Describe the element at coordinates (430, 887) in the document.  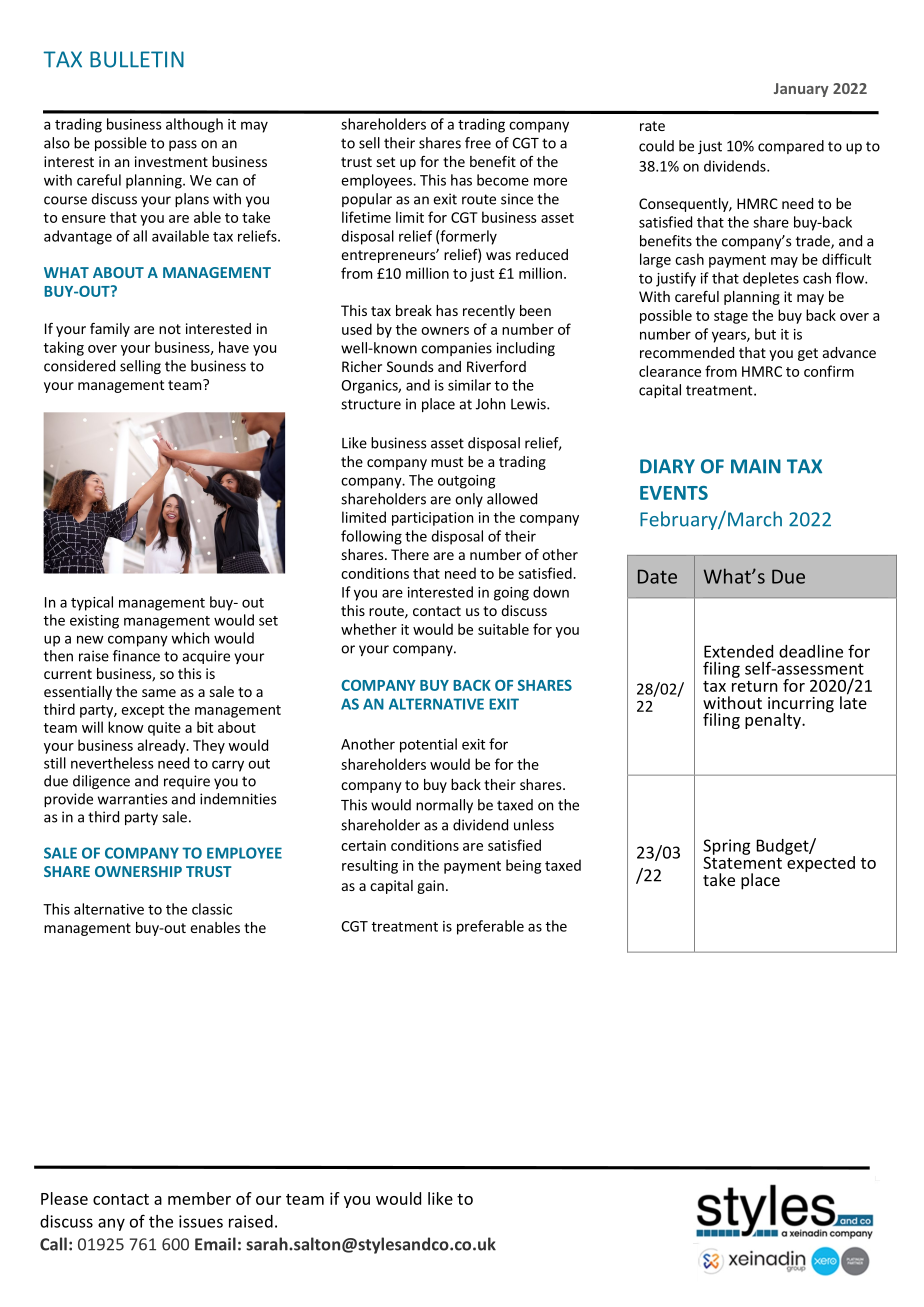
I see `gain` at that location.
